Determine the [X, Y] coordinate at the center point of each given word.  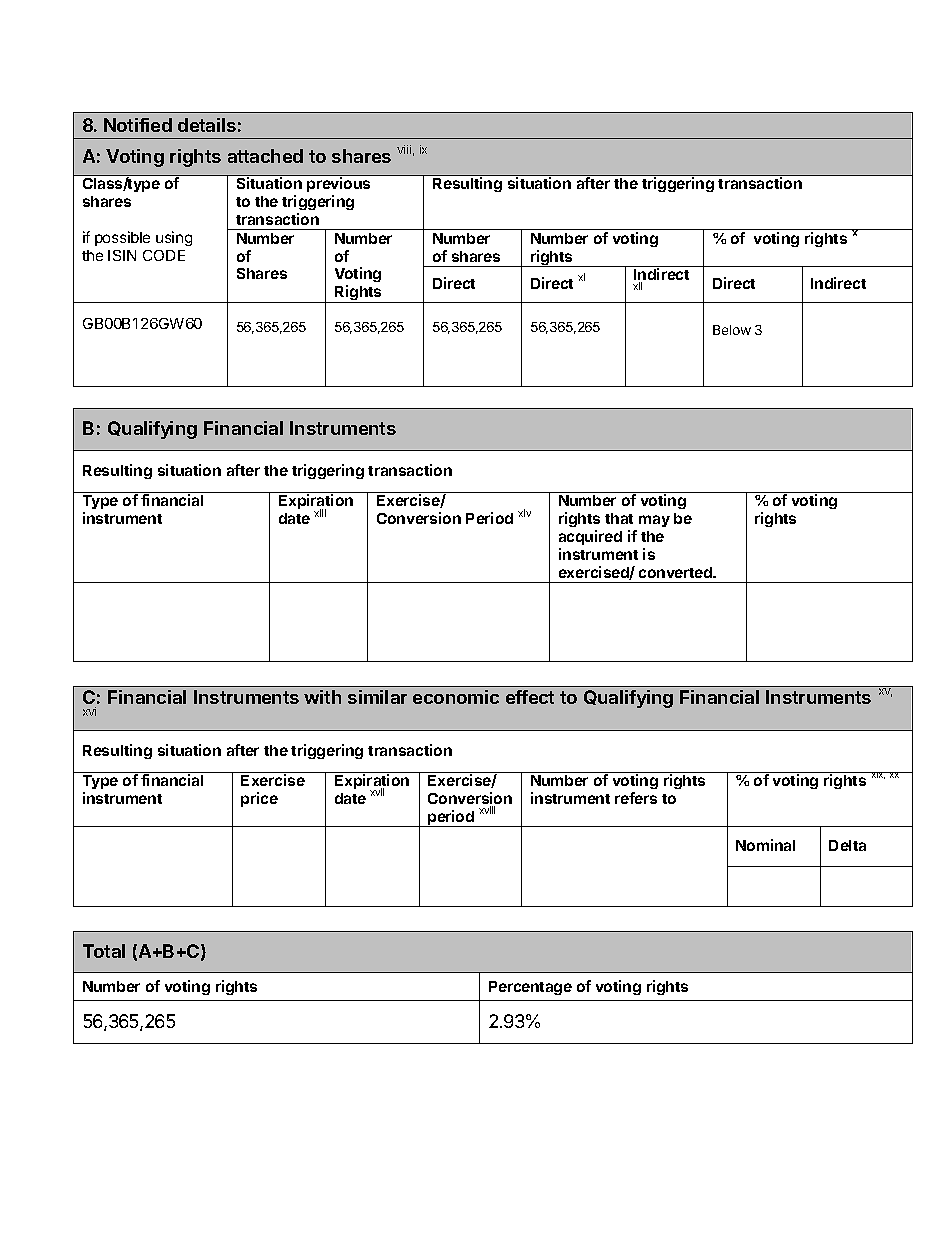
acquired [590, 537]
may [654, 521]
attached [265, 156]
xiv [524, 513]
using [174, 238]
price [259, 799]
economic [456, 697]
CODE [164, 255]
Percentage [530, 988]
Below [732, 330]
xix [877, 775]
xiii [320, 513]
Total [104, 951]
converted [676, 572]
